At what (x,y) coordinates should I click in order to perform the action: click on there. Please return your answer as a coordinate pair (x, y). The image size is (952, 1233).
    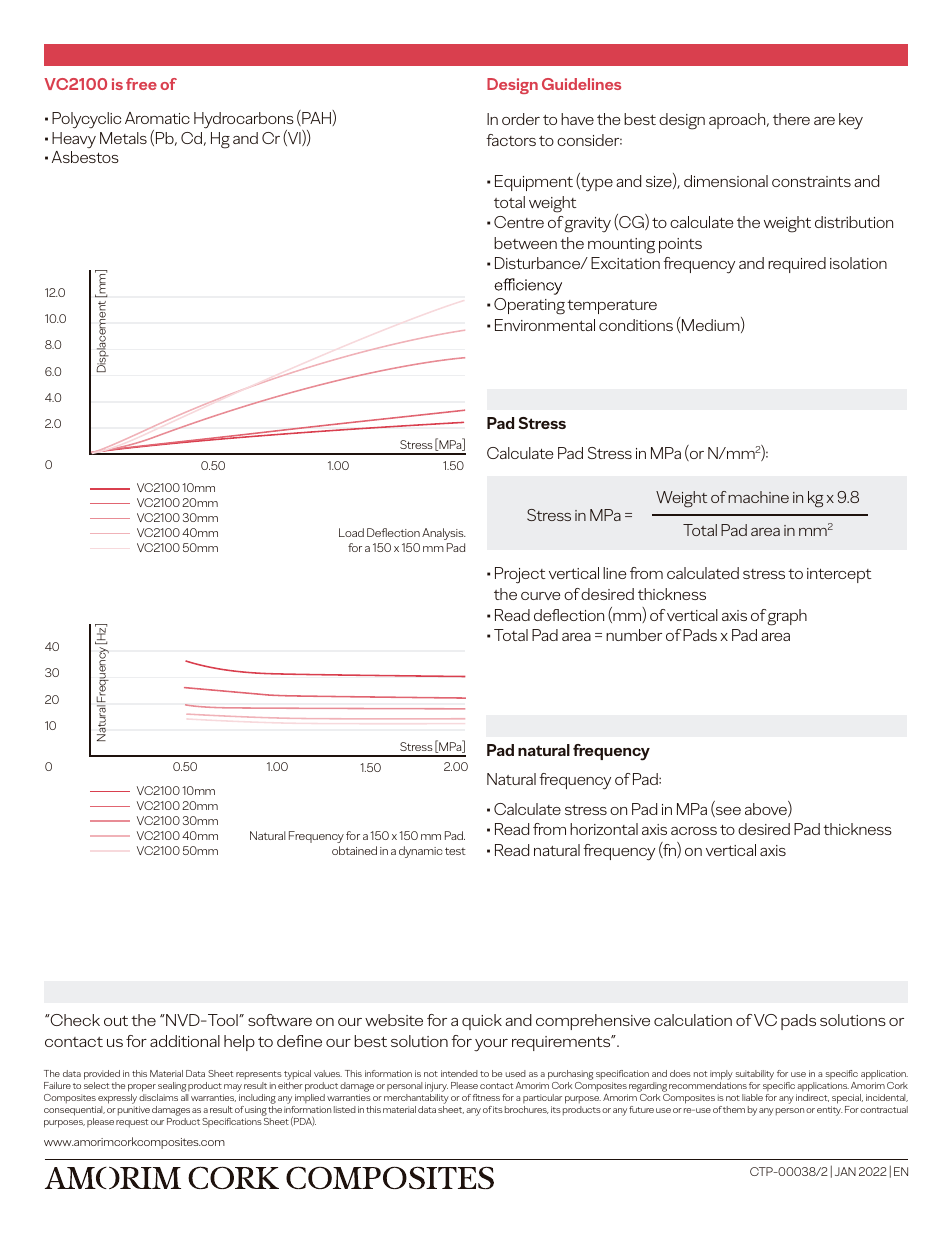
    Looking at the image, I should click on (791, 119).
